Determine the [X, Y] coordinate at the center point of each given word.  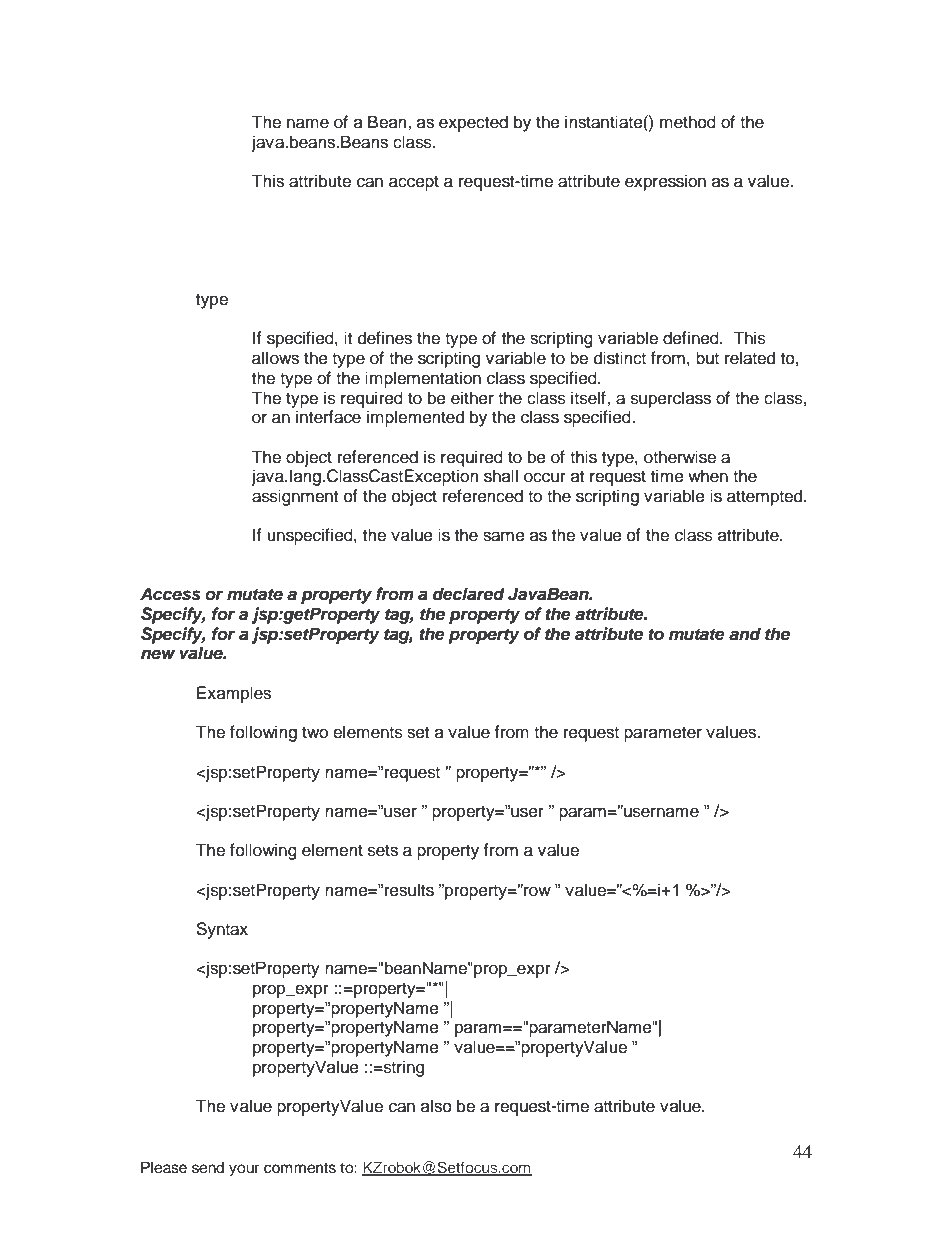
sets [383, 851]
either [472, 398]
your [244, 1170]
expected [473, 123]
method [688, 122]
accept [414, 183]
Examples [234, 694]
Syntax [222, 930]
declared [469, 594]
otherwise [680, 457]
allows [275, 358]
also [436, 1106]
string [403, 1068]
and [745, 634]
